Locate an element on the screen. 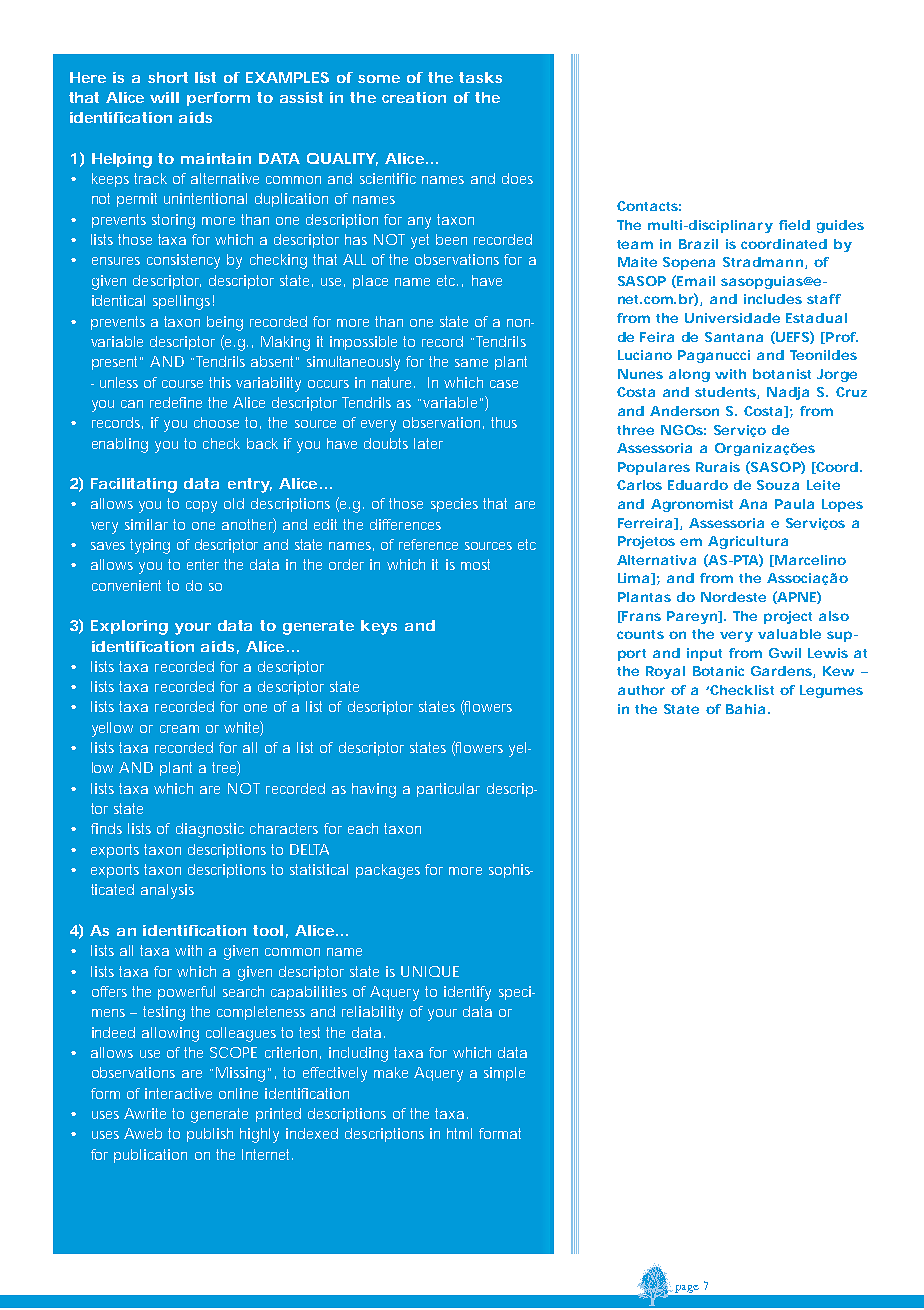 Image resolution: width=924 pixels, height=1310 pixels. later is located at coordinates (428, 443).
